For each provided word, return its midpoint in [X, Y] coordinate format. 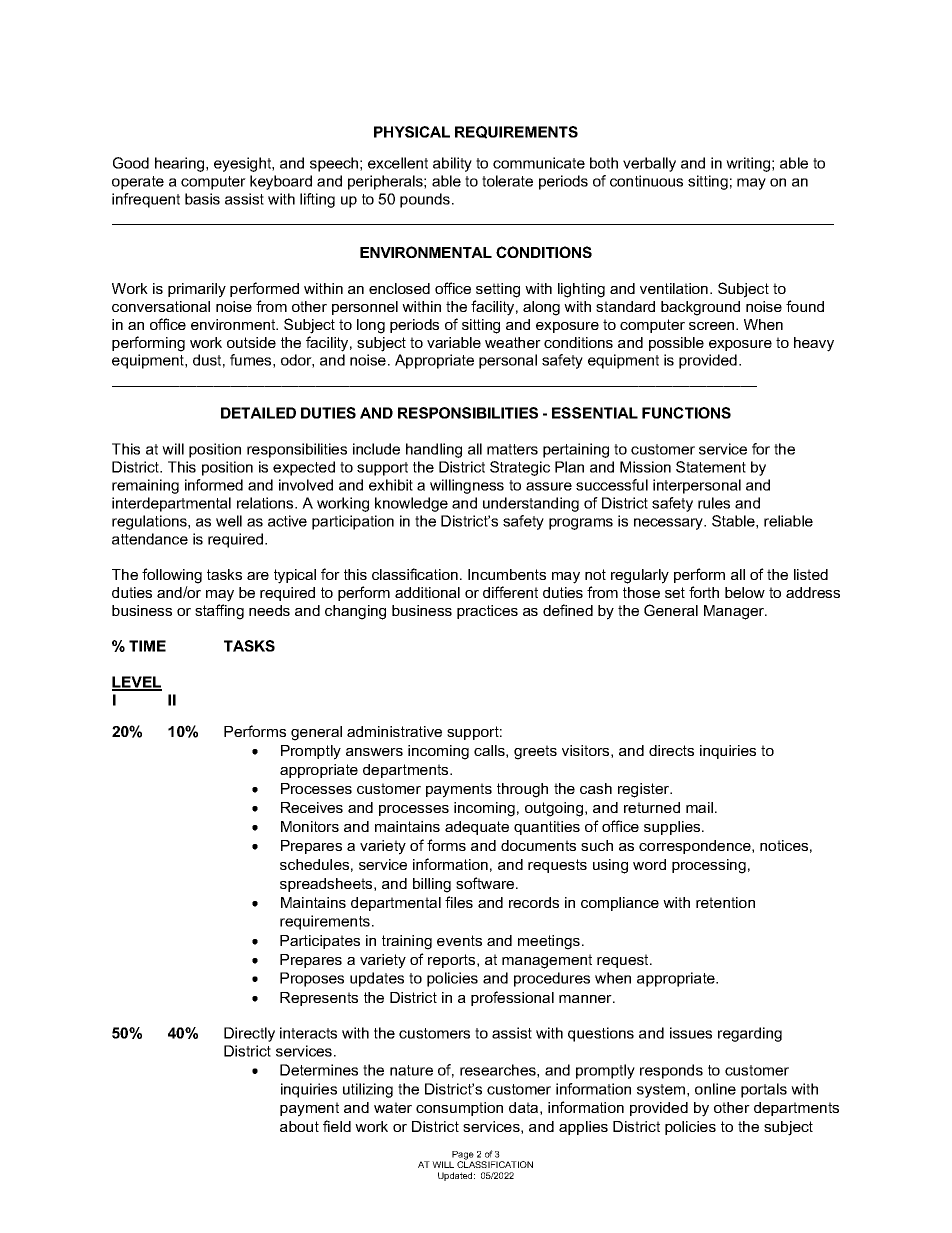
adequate [477, 828]
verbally [649, 164]
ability [452, 164]
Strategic [520, 468]
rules [714, 503]
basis [202, 199]
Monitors [310, 826]
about [299, 1126]
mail [699, 807]
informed [214, 485]
